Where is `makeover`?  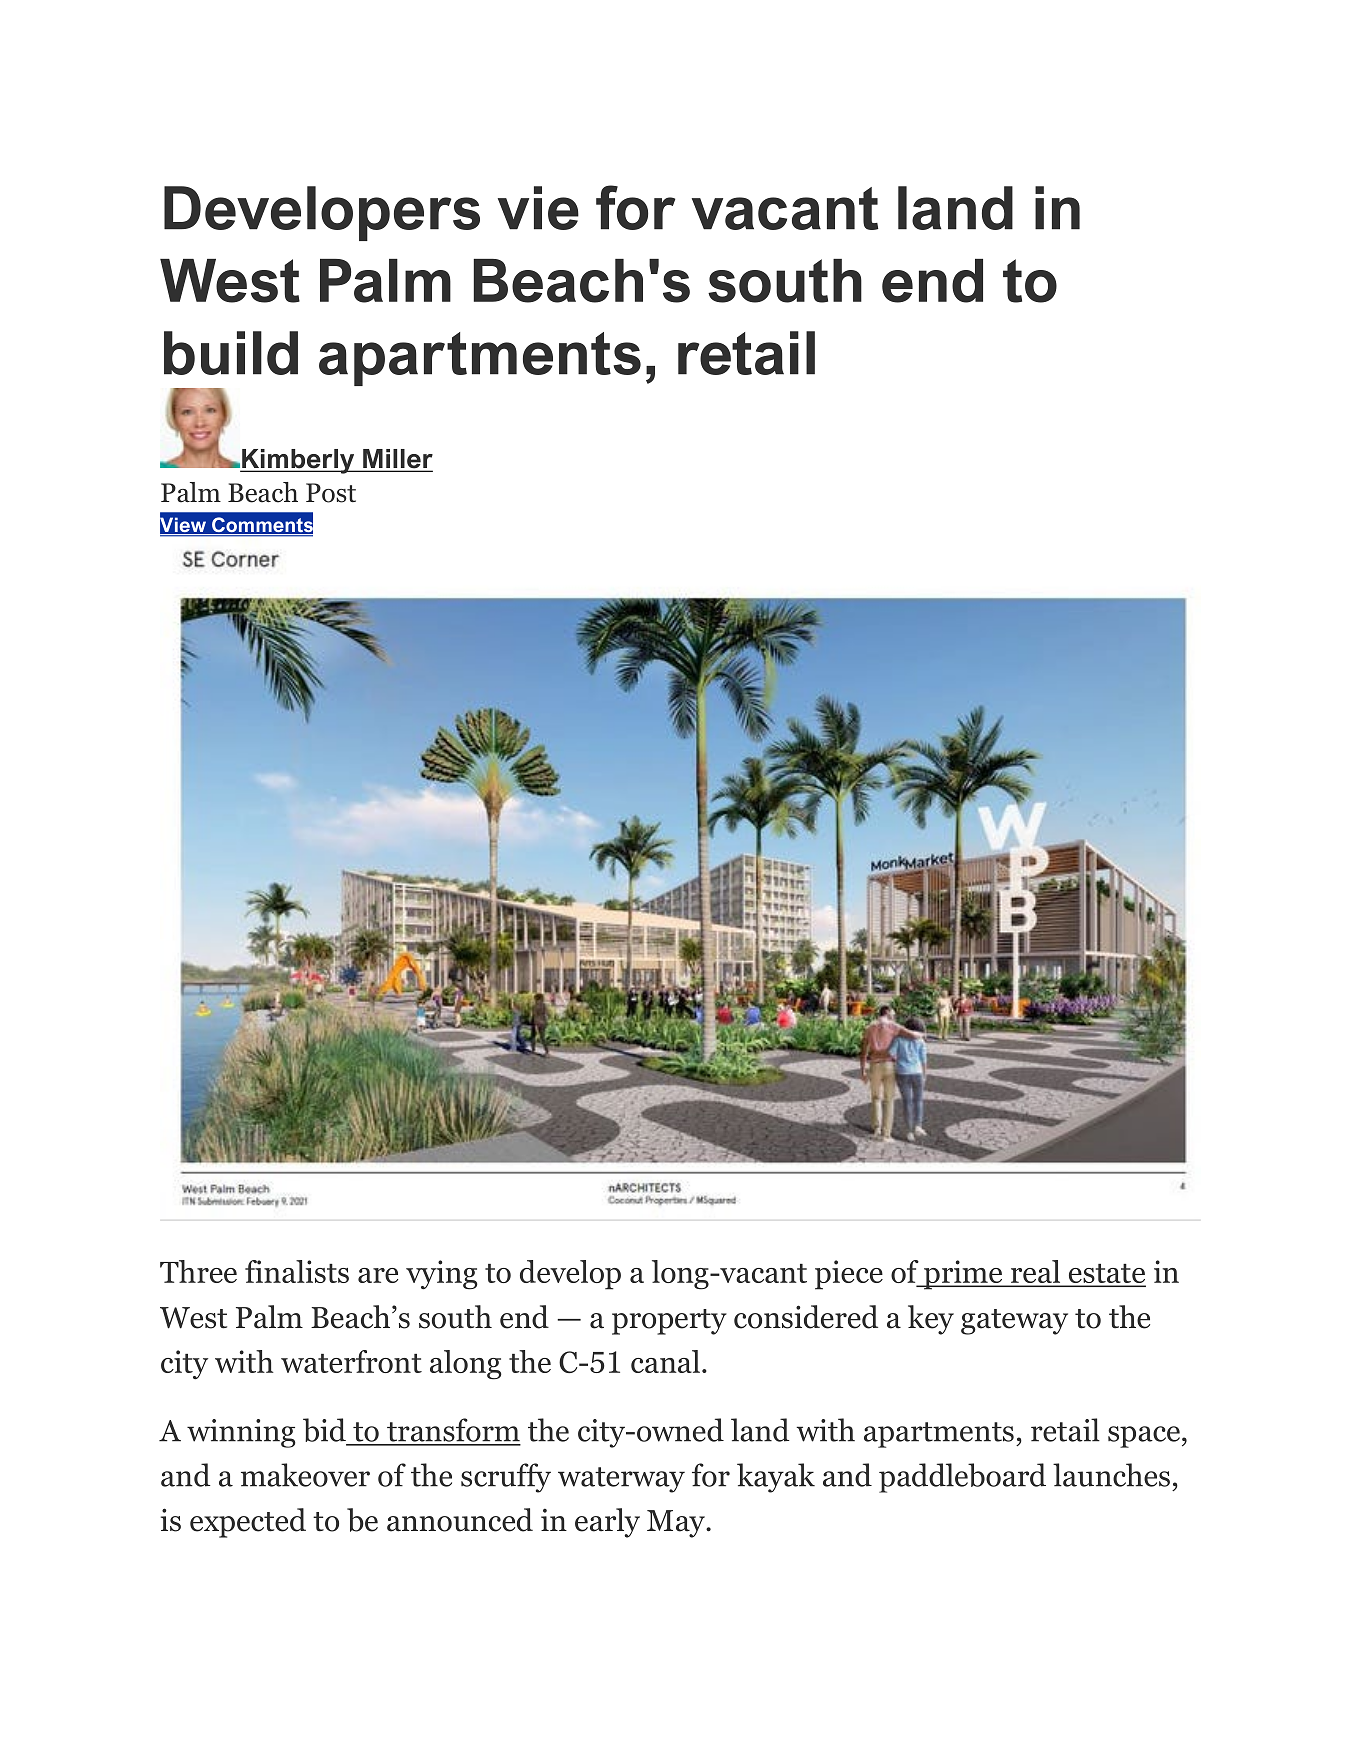 makeover is located at coordinates (305, 1475).
